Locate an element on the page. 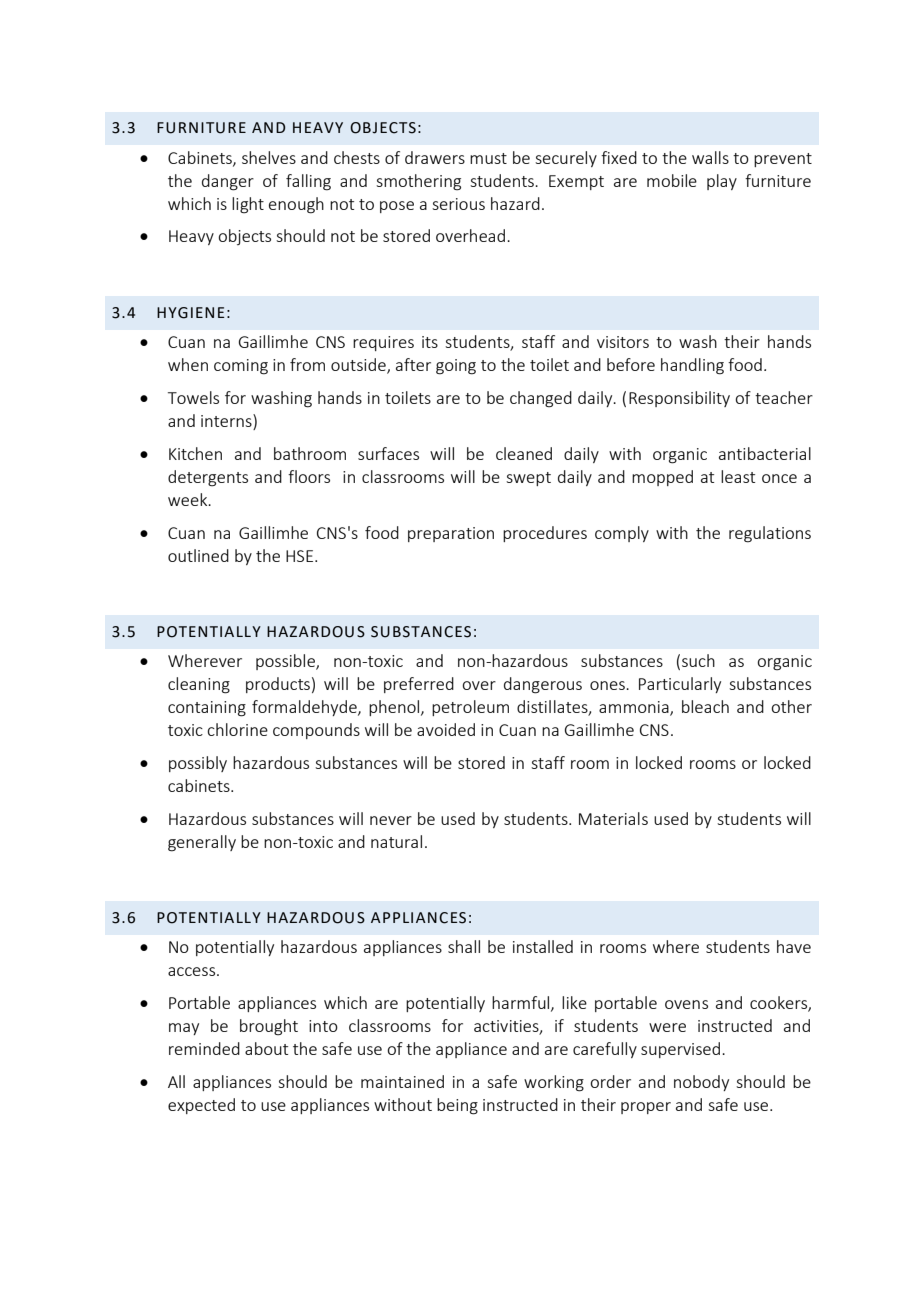  avoided is located at coordinates (446, 729).
